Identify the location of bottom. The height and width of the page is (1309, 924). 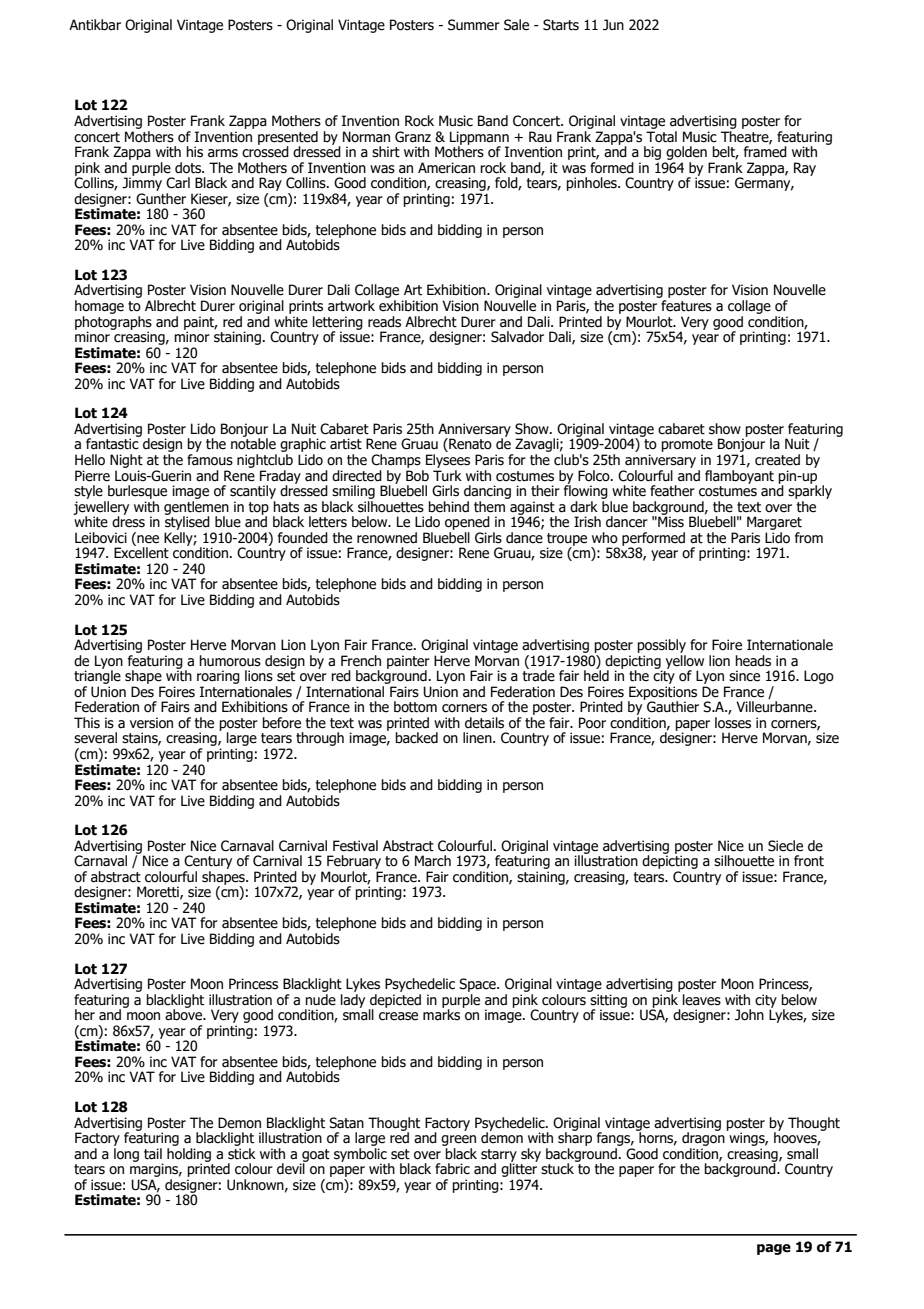
(415, 707).
